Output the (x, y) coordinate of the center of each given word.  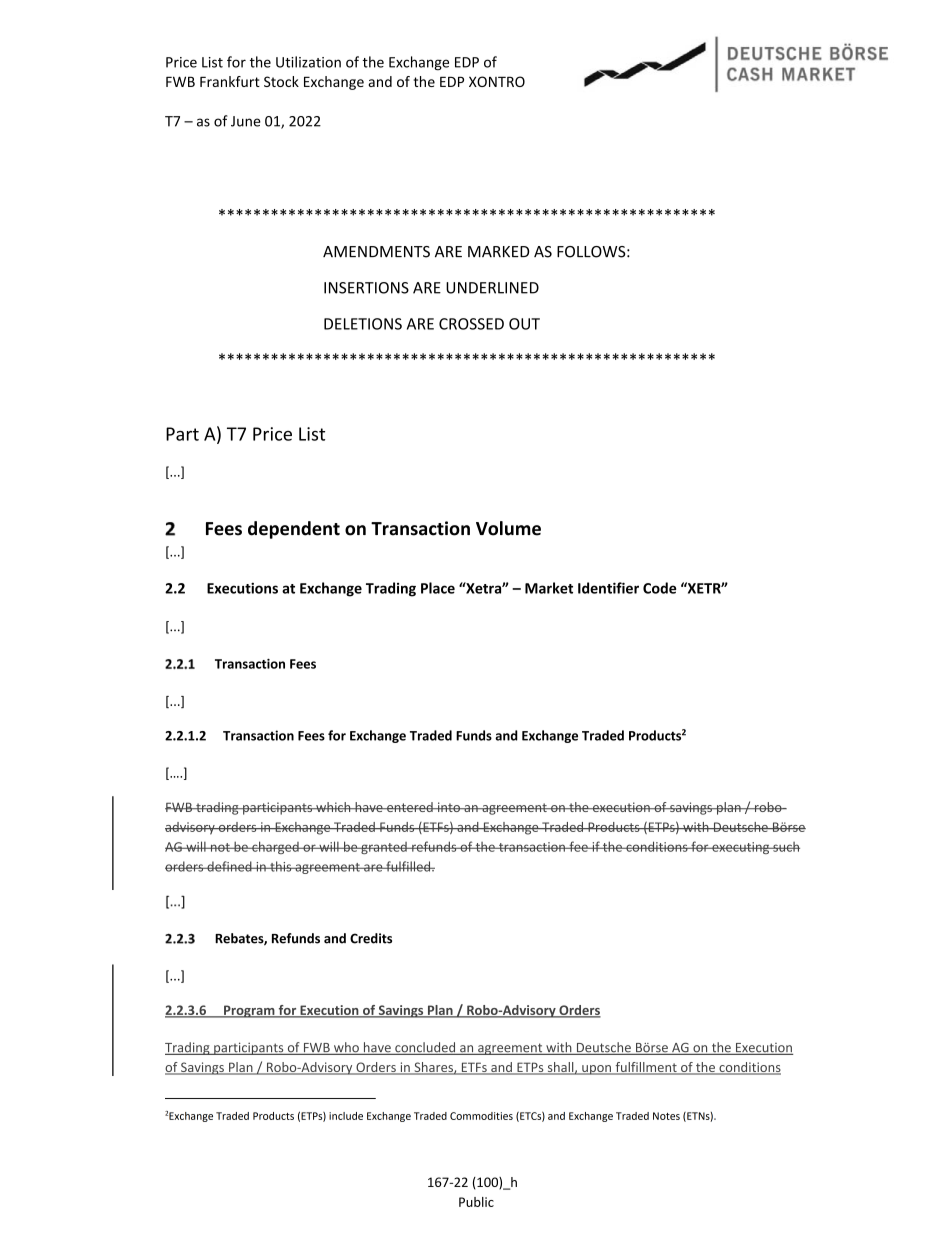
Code (659, 588)
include (346, 1116)
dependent (294, 530)
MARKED (498, 252)
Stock (281, 81)
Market (549, 588)
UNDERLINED (492, 288)
